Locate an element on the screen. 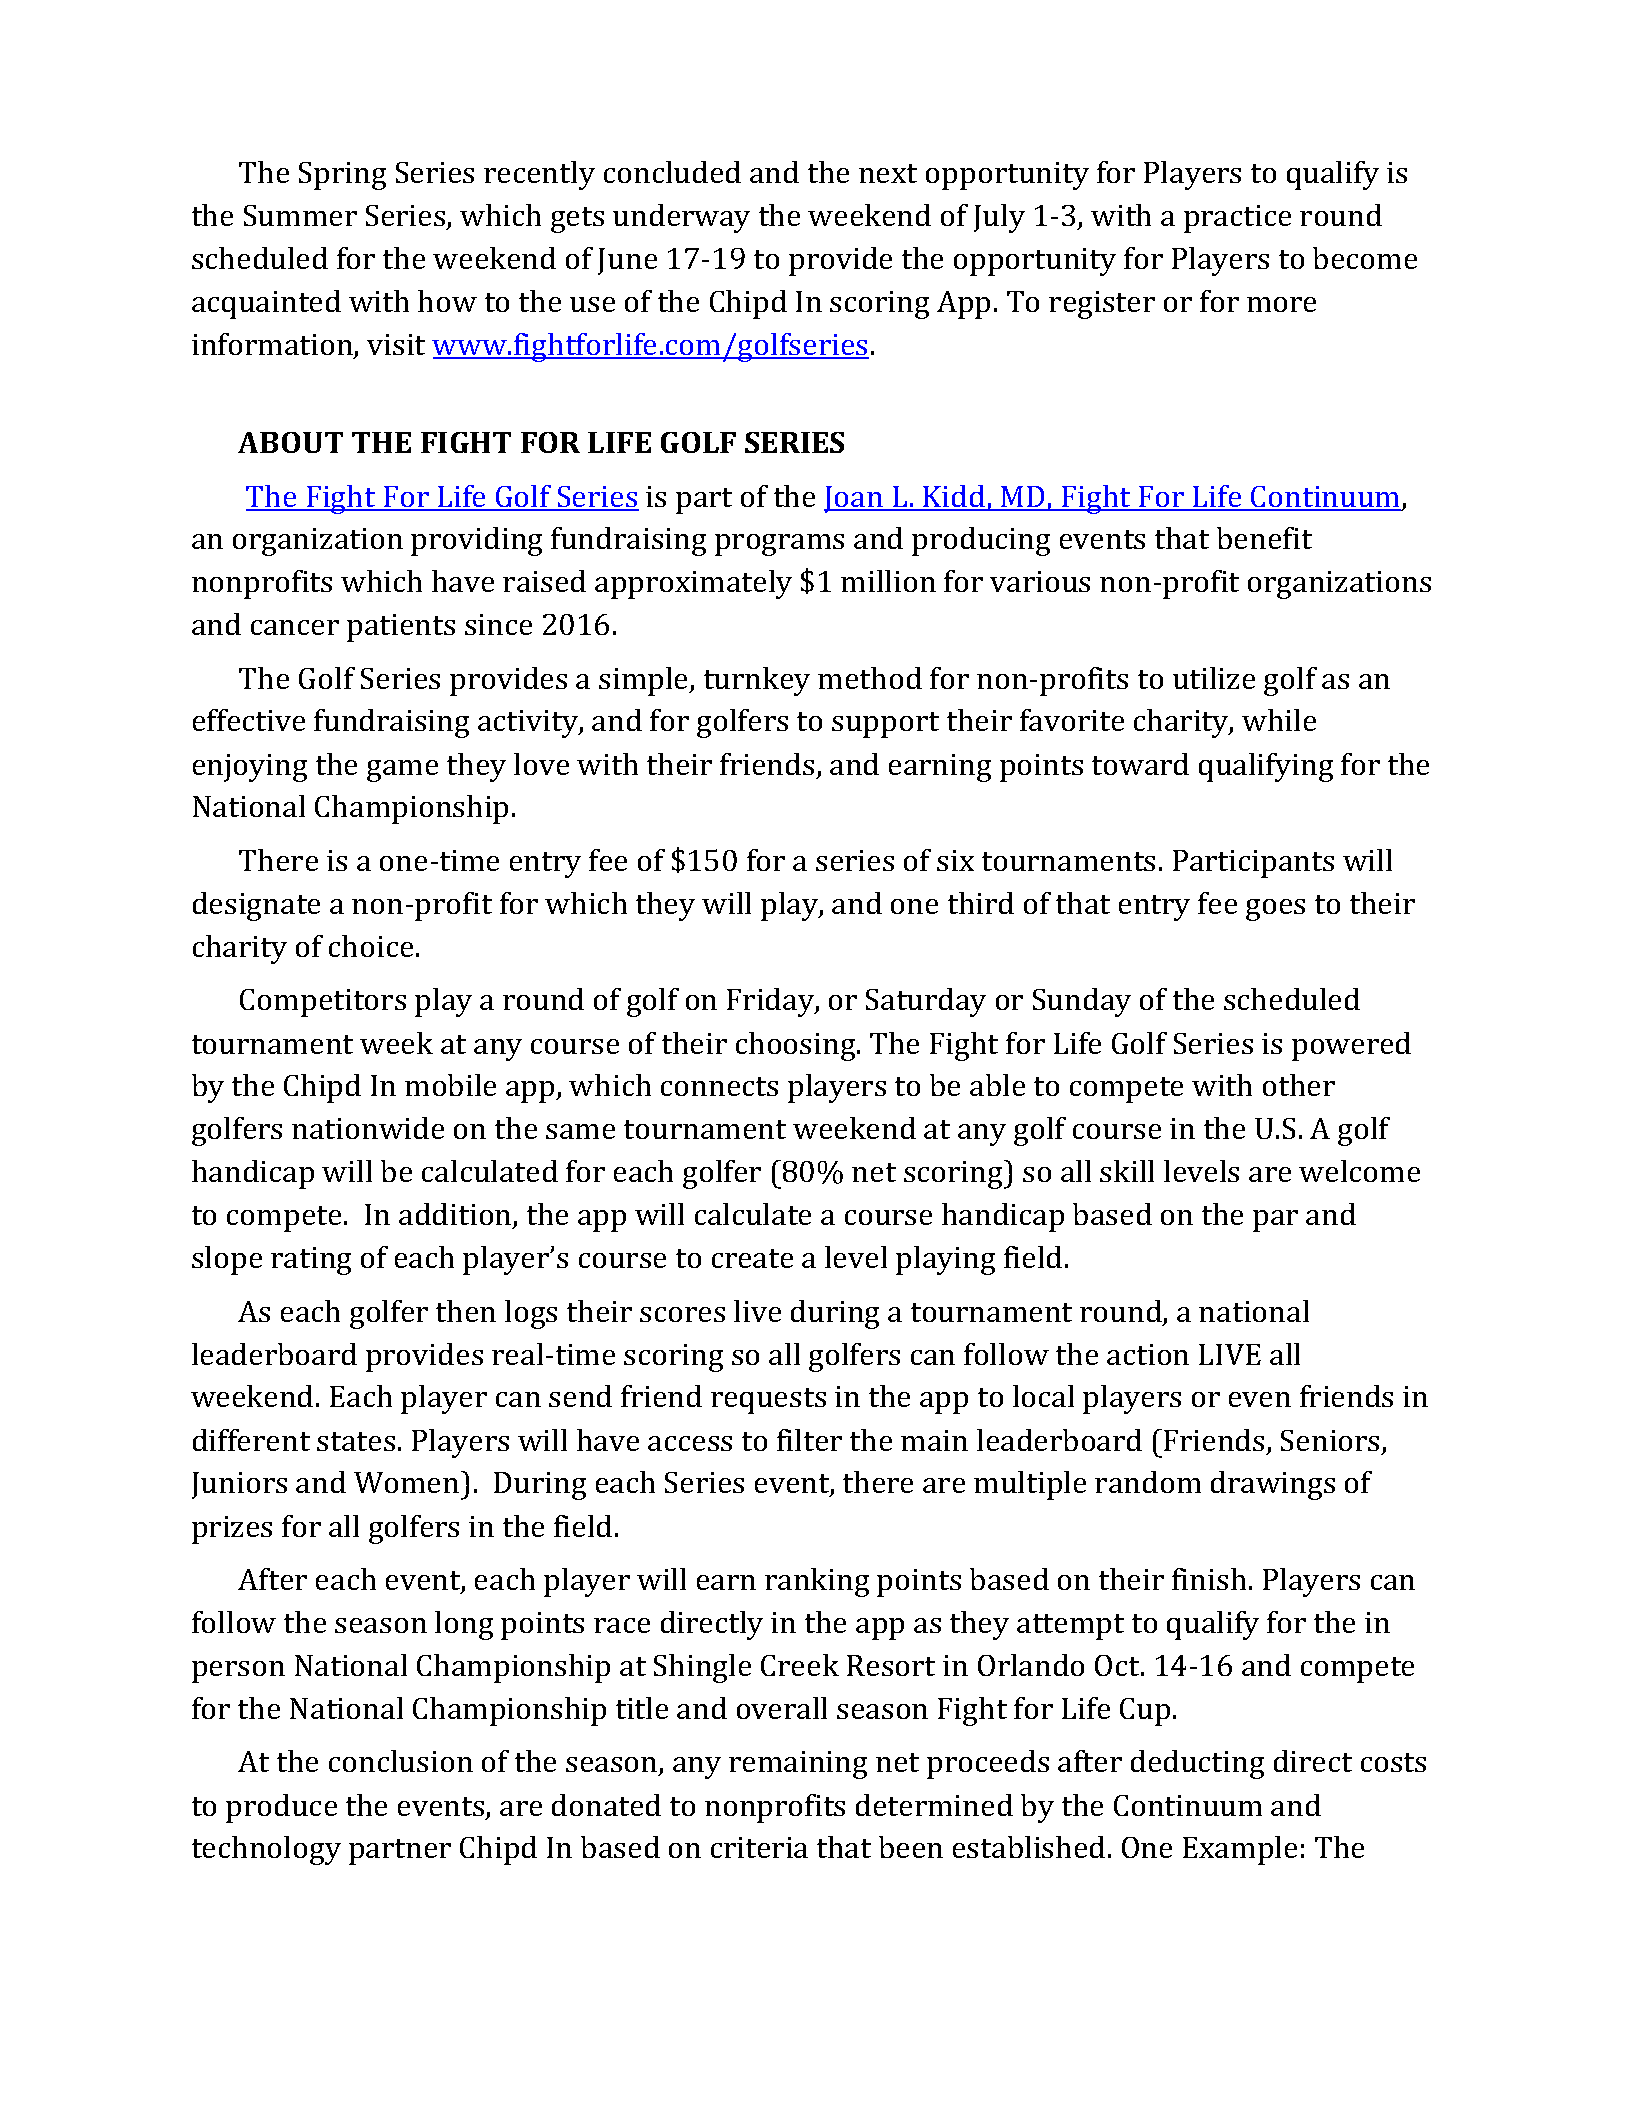  requests is located at coordinates (768, 1401).
